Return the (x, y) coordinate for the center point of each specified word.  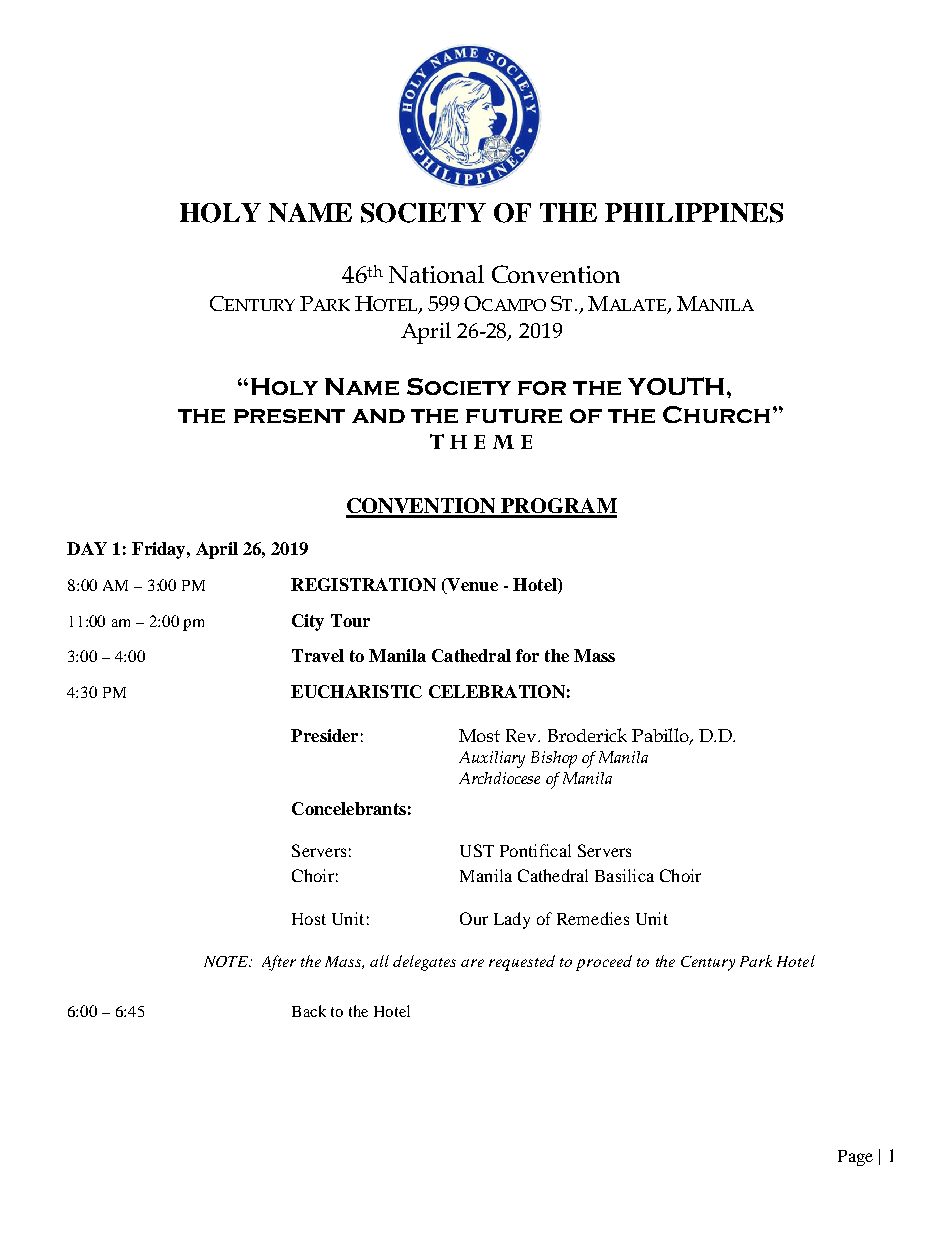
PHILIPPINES (694, 213)
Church (716, 414)
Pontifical (535, 850)
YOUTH (676, 386)
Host (309, 919)
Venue (471, 586)
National (436, 274)
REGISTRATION (363, 584)
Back (309, 1011)
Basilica (624, 875)
